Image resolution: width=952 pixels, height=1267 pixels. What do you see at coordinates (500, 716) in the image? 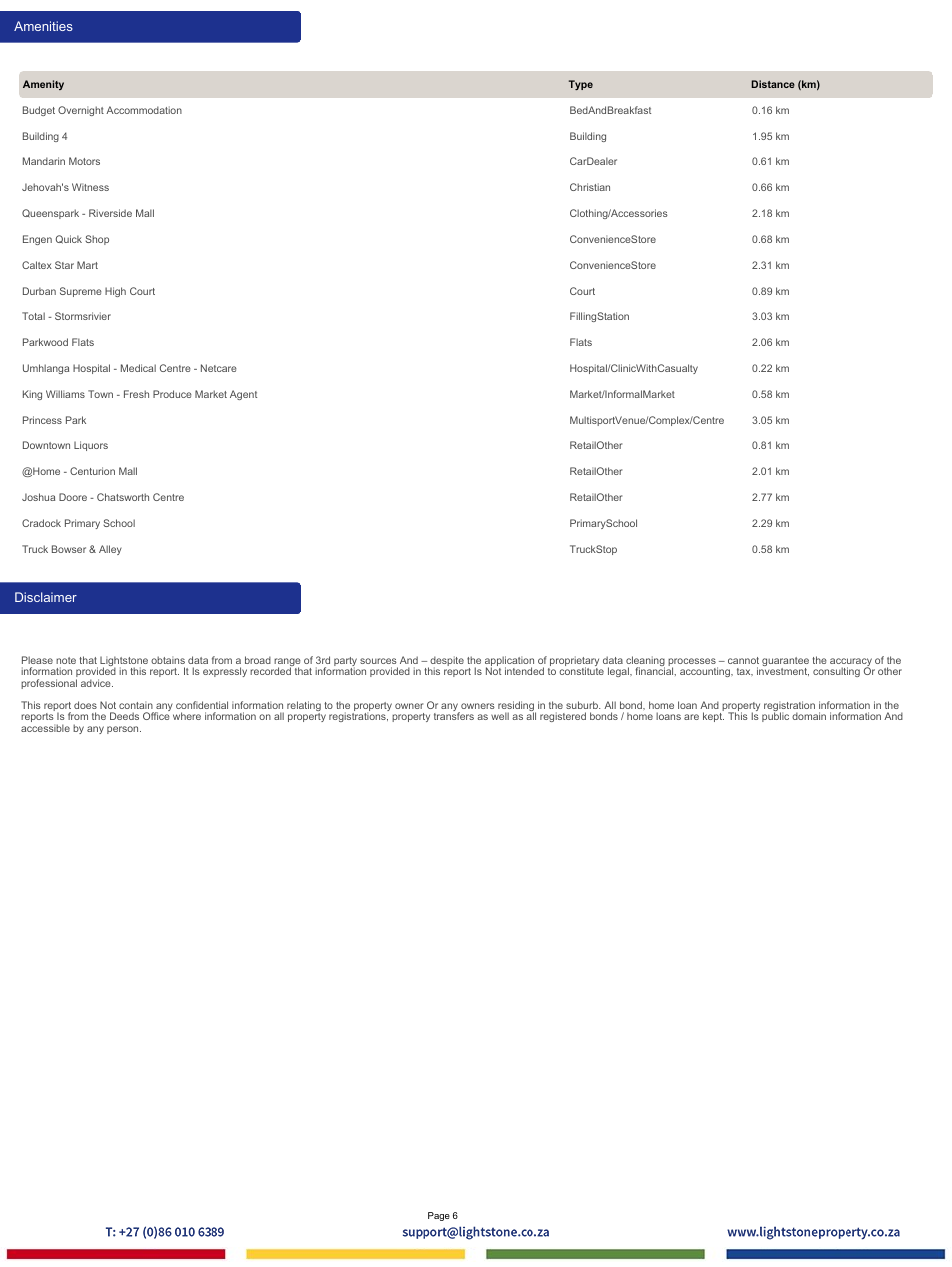
I see `well` at bounding box center [500, 716].
